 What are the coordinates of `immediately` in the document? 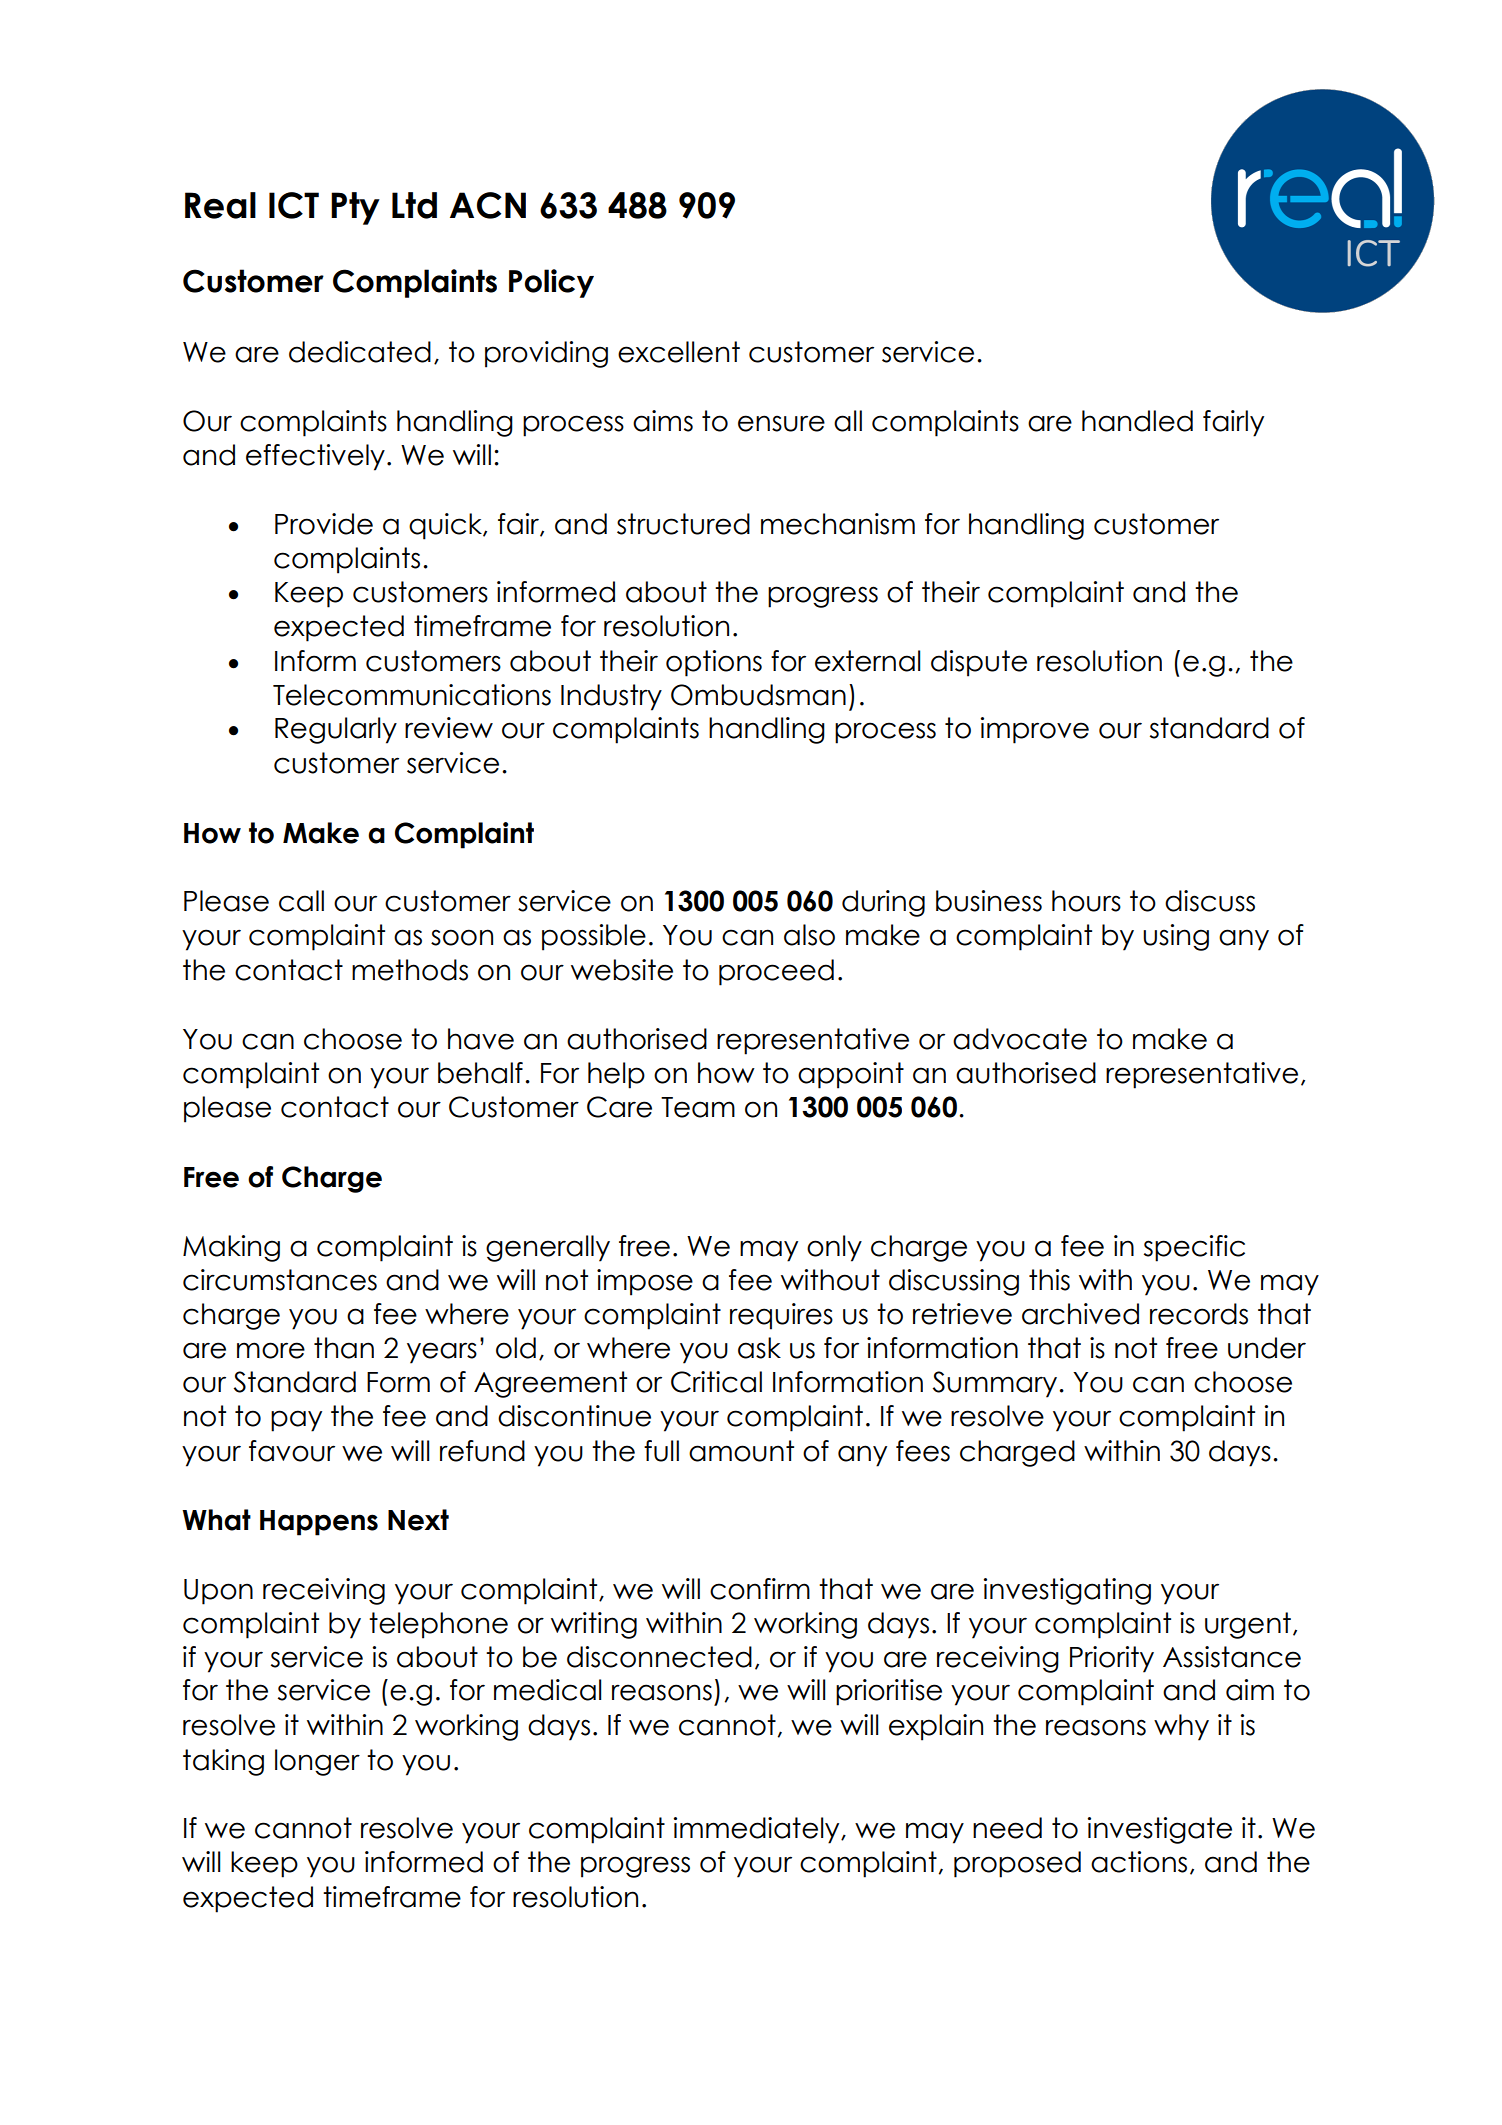 It's located at (757, 1830).
